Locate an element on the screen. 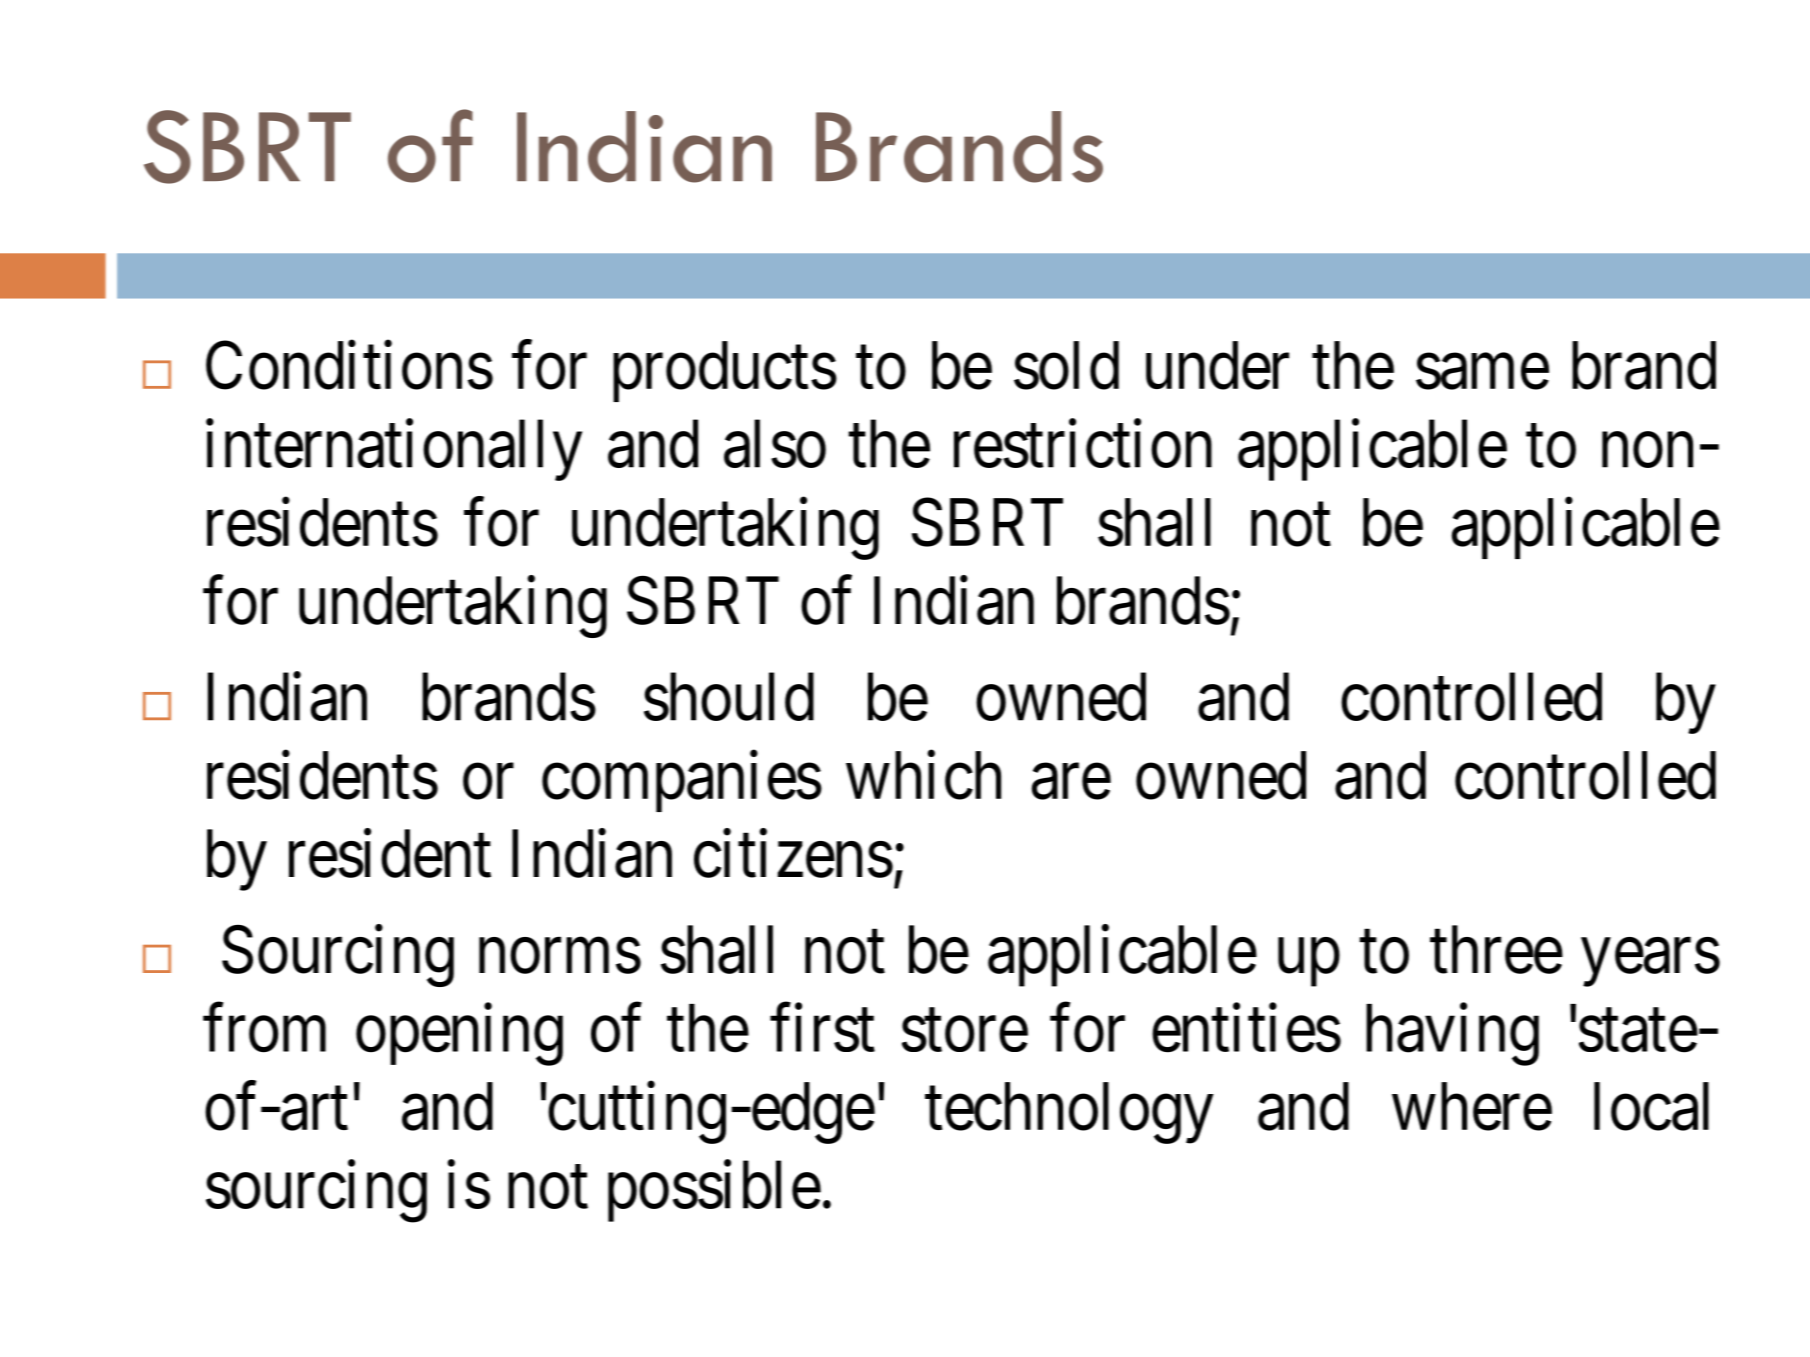 Image resolution: width=1810 pixels, height=1357 pixels. internationally is located at coordinates (394, 450).
